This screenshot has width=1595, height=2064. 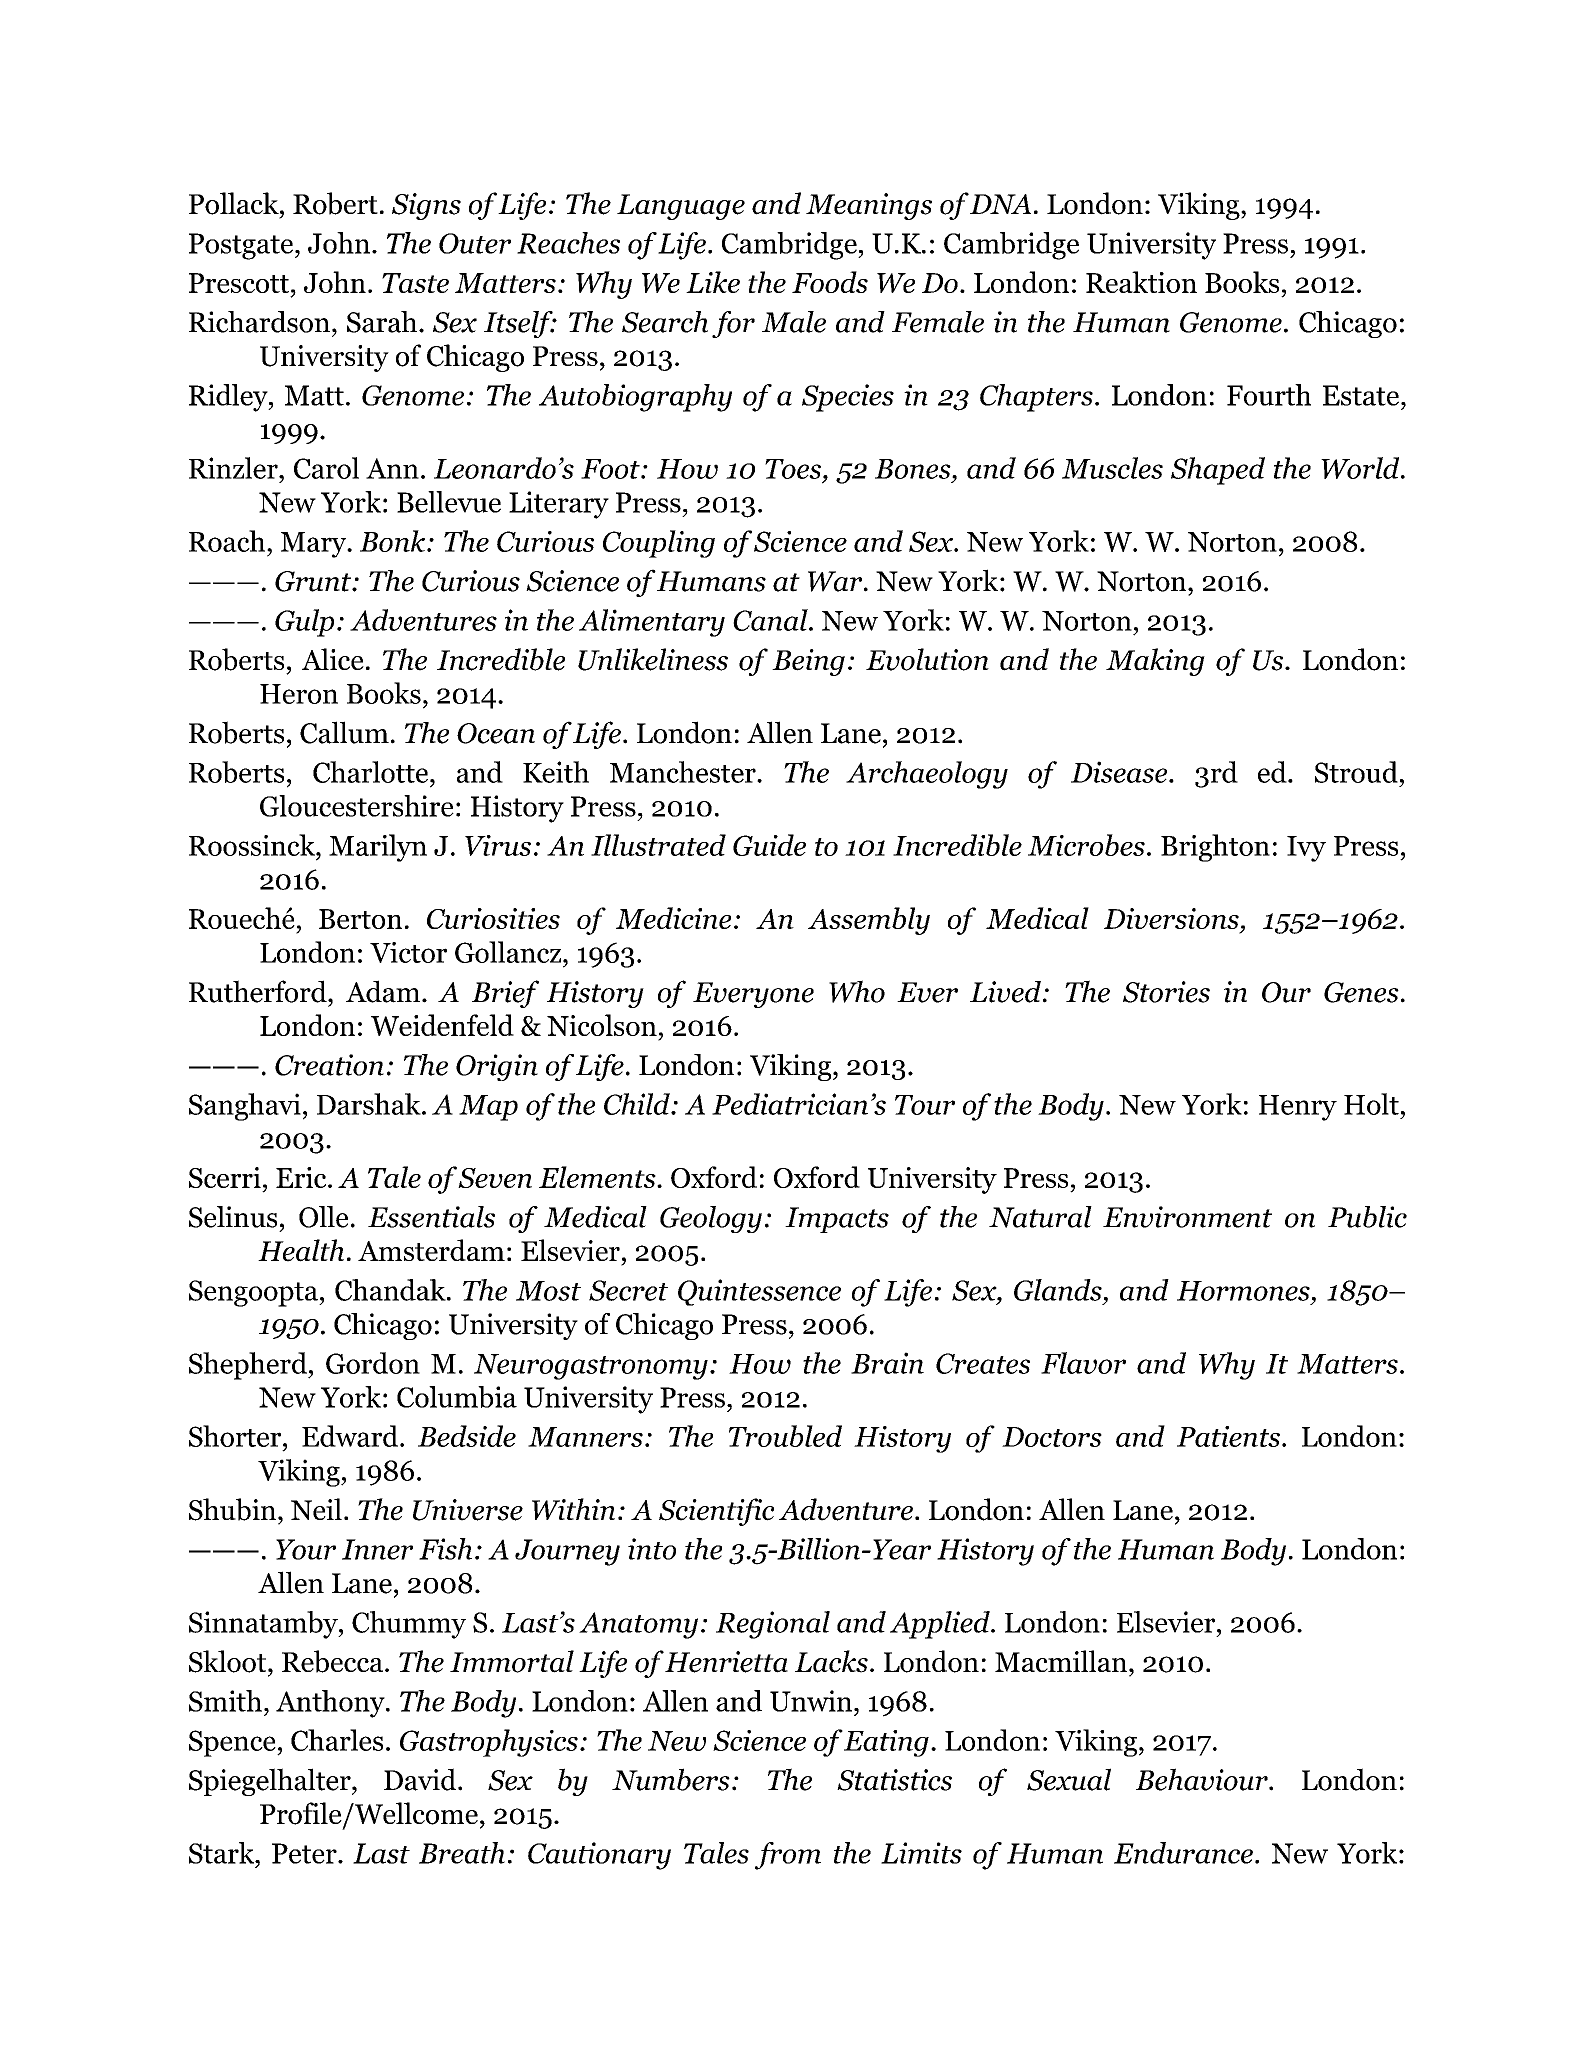 I want to click on Creation, so click(x=329, y=1065).
